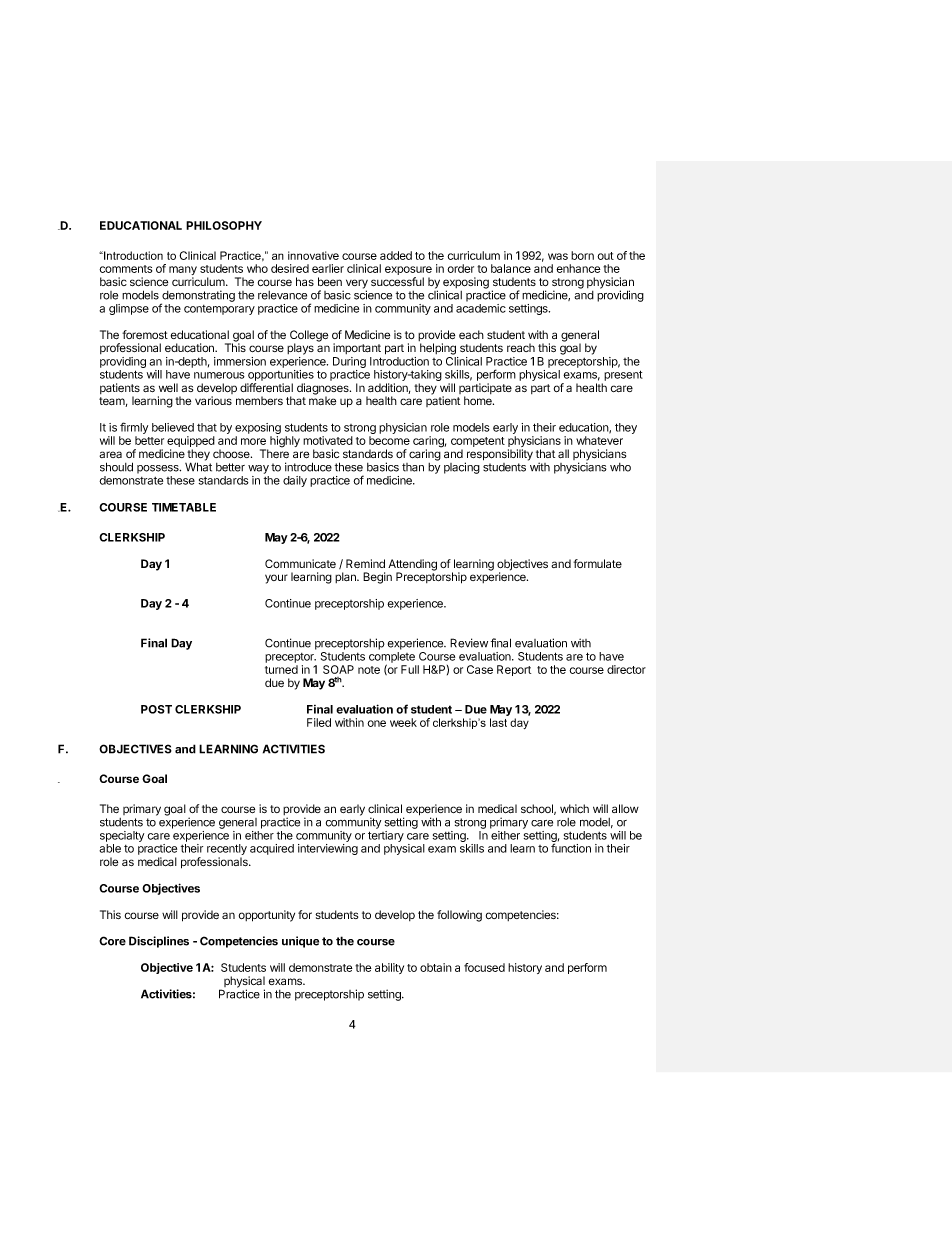 Image resolution: width=952 pixels, height=1233 pixels. What do you see at coordinates (183, 272) in the document?
I see `many` at bounding box center [183, 272].
